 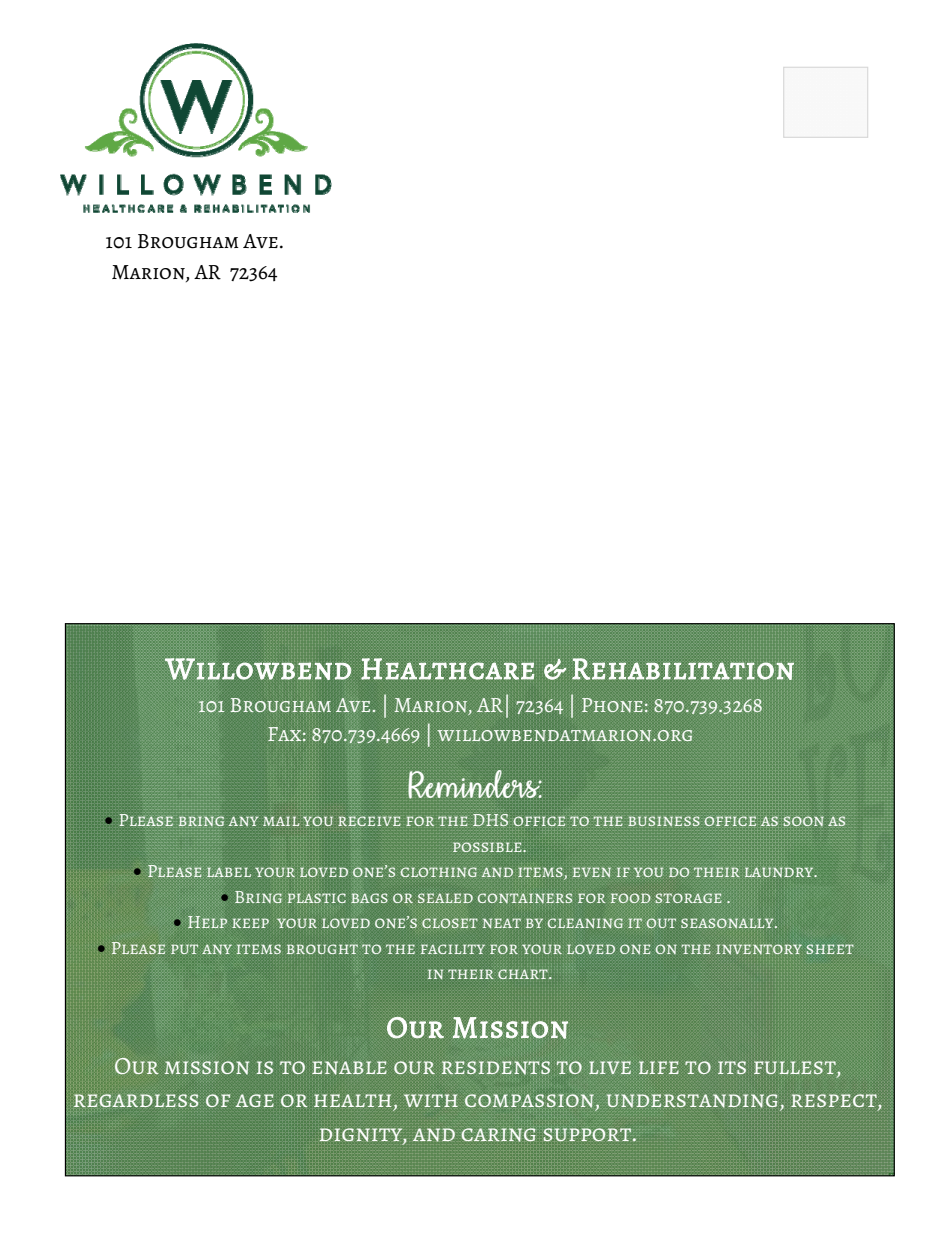 What do you see at coordinates (281, 821) in the screenshot?
I see `mail` at bounding box center [281, 821].
